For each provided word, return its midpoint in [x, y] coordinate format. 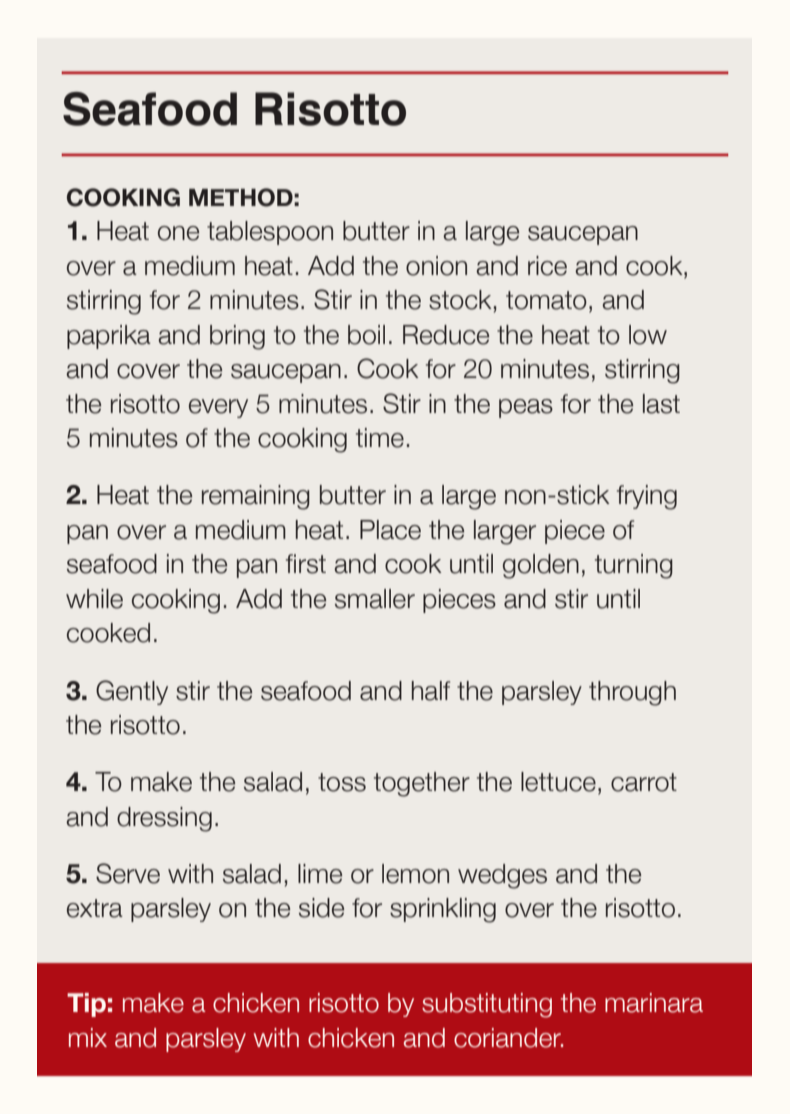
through [632, 693]
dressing [164, 819]
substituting [487, 1005]
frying [647, 497]
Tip [86, 1005]
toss [342, 782]
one [178, 233]
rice [547, 266]
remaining [256, 497]
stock [460, 300]
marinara [654, 1003]
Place [390, 530]
